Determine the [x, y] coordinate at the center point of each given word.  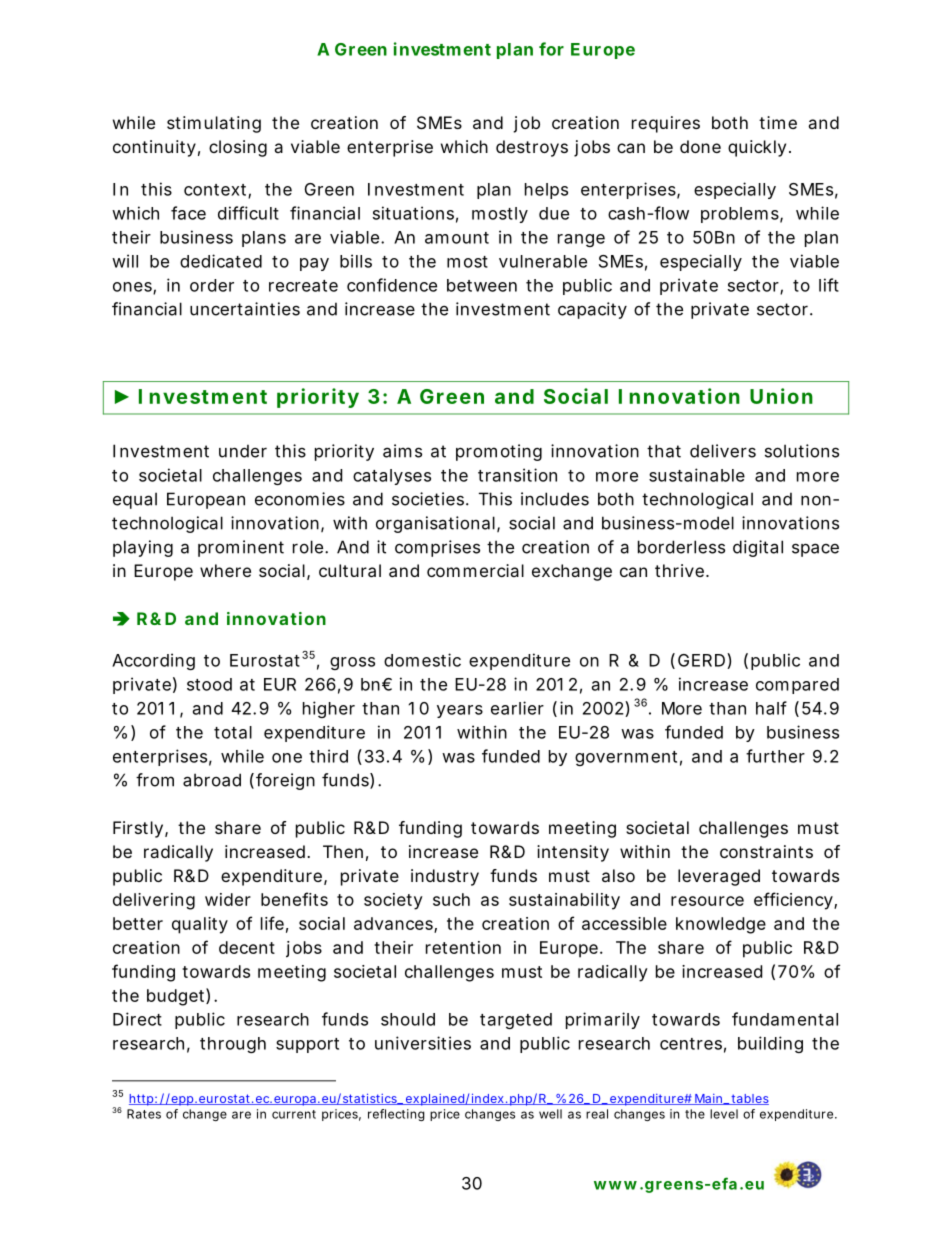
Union [781, 396]
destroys [532, 148]
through [233, 1045]
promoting [499, 452]
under [243, 451]
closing [238, 148]
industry [445, 877]
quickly [757, 148]
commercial [475, 570]
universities [423, 1043]
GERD [701, 660]
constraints [766, 851]
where [225, 570]
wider [228, 899]
